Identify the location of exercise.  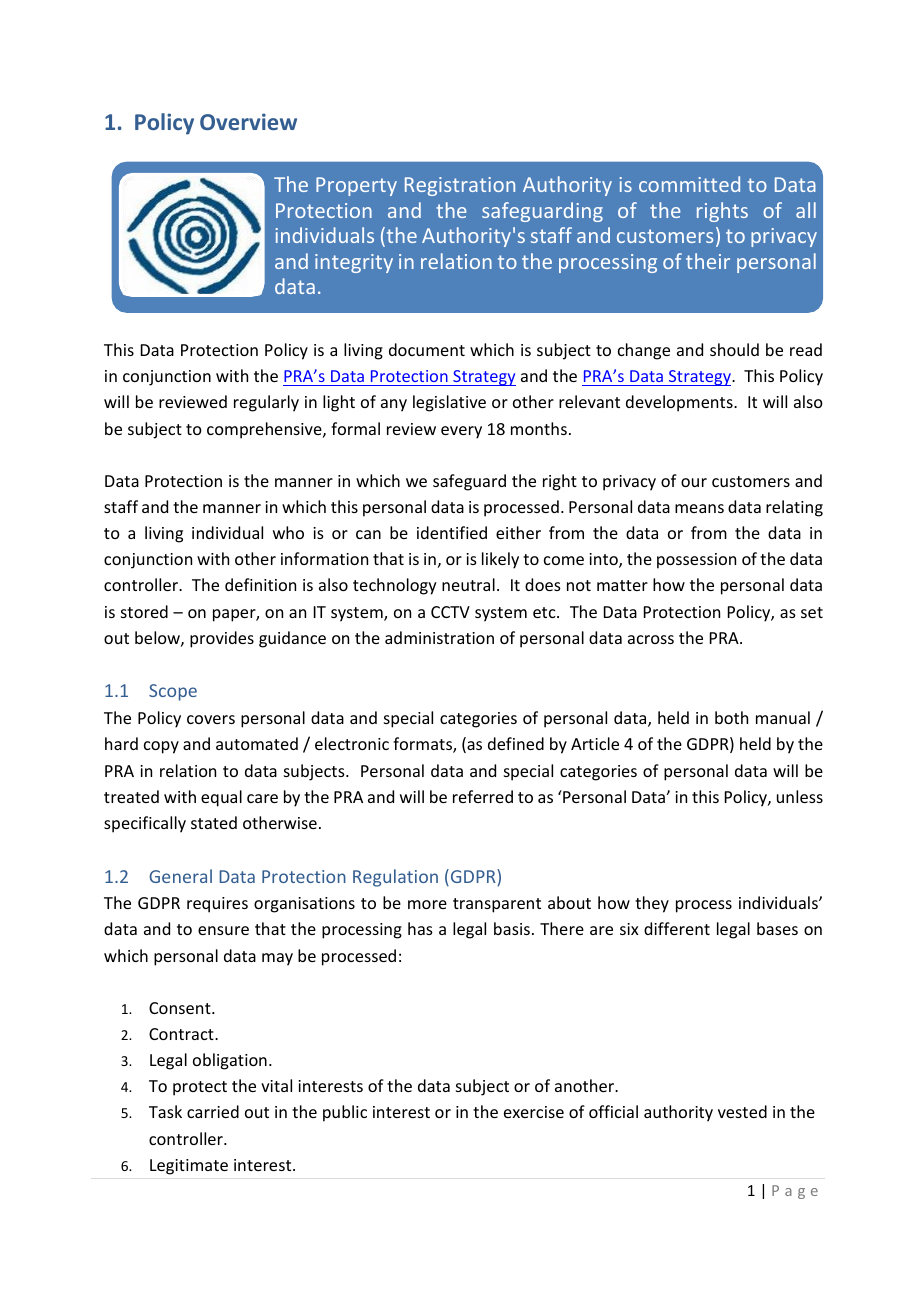
(534, 1112).
